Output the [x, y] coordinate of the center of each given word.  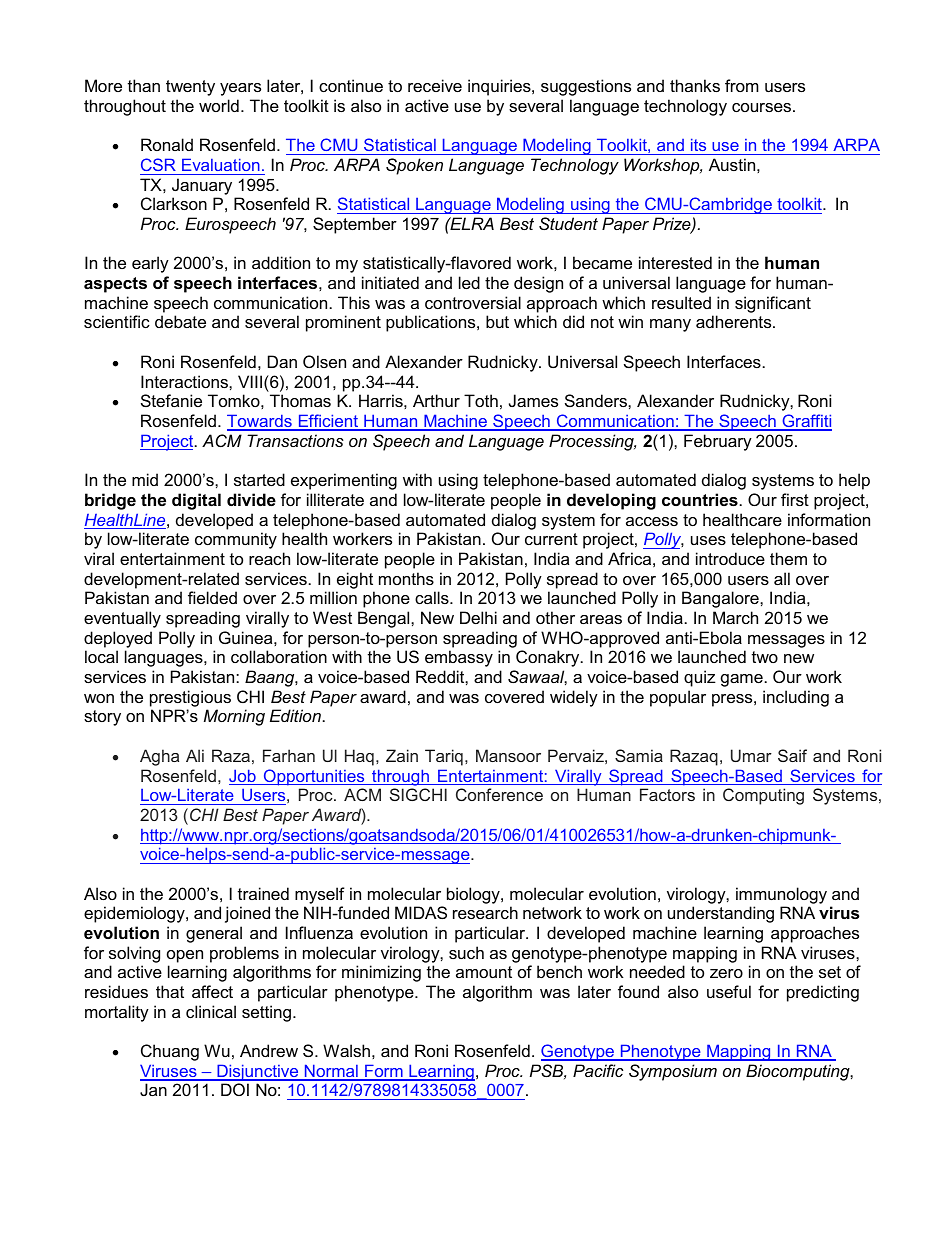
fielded [212, 597]
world [219, 105]
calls [433, 597]
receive [435, 85]
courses [763, 107]
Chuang [170, 1052]
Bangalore [721, 599]
